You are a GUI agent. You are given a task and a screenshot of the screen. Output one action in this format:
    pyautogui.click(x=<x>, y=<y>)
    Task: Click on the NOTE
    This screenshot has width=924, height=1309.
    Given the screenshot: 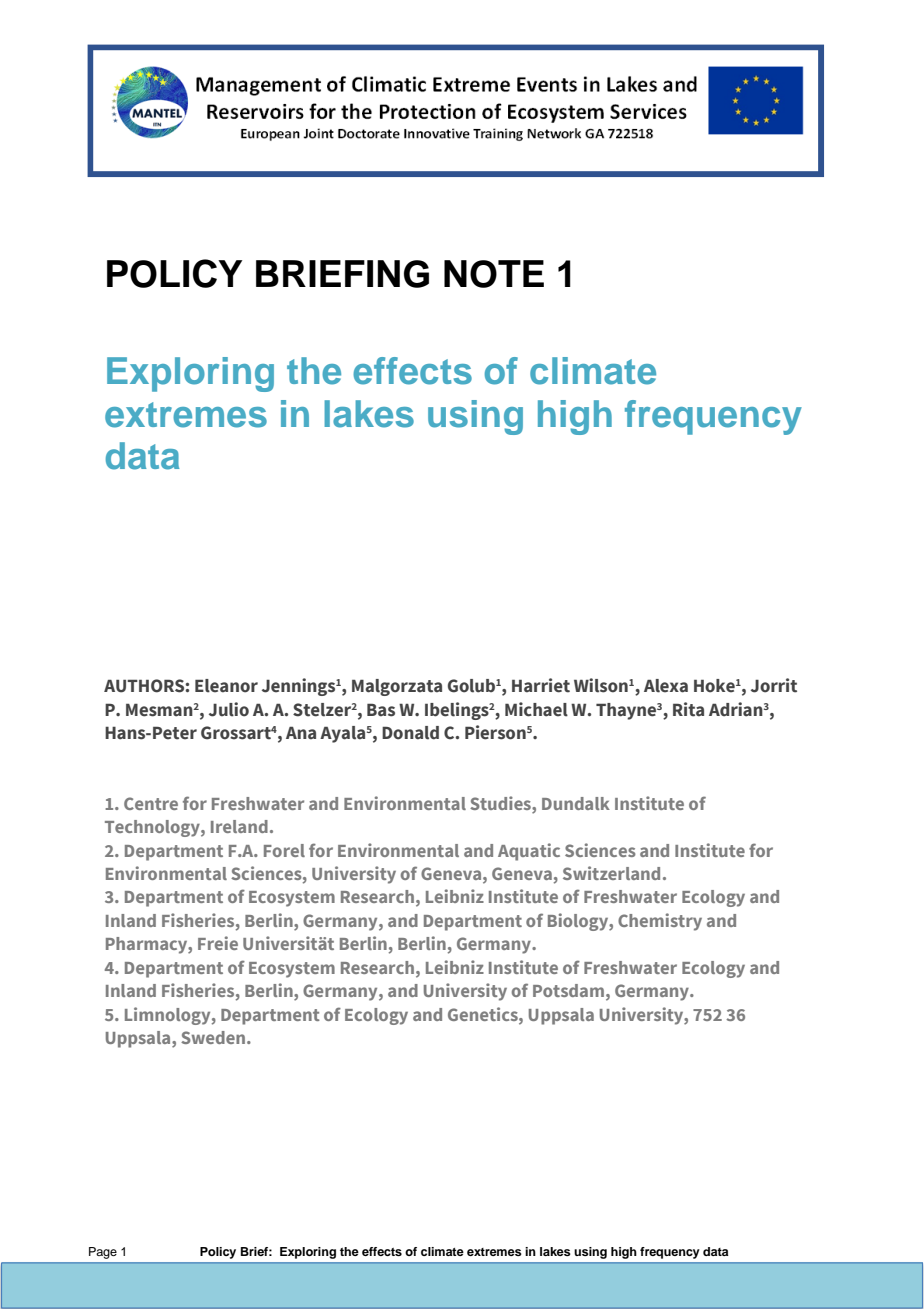 What is the action you would take?
    pyautogui.click(x=494, y=274)
